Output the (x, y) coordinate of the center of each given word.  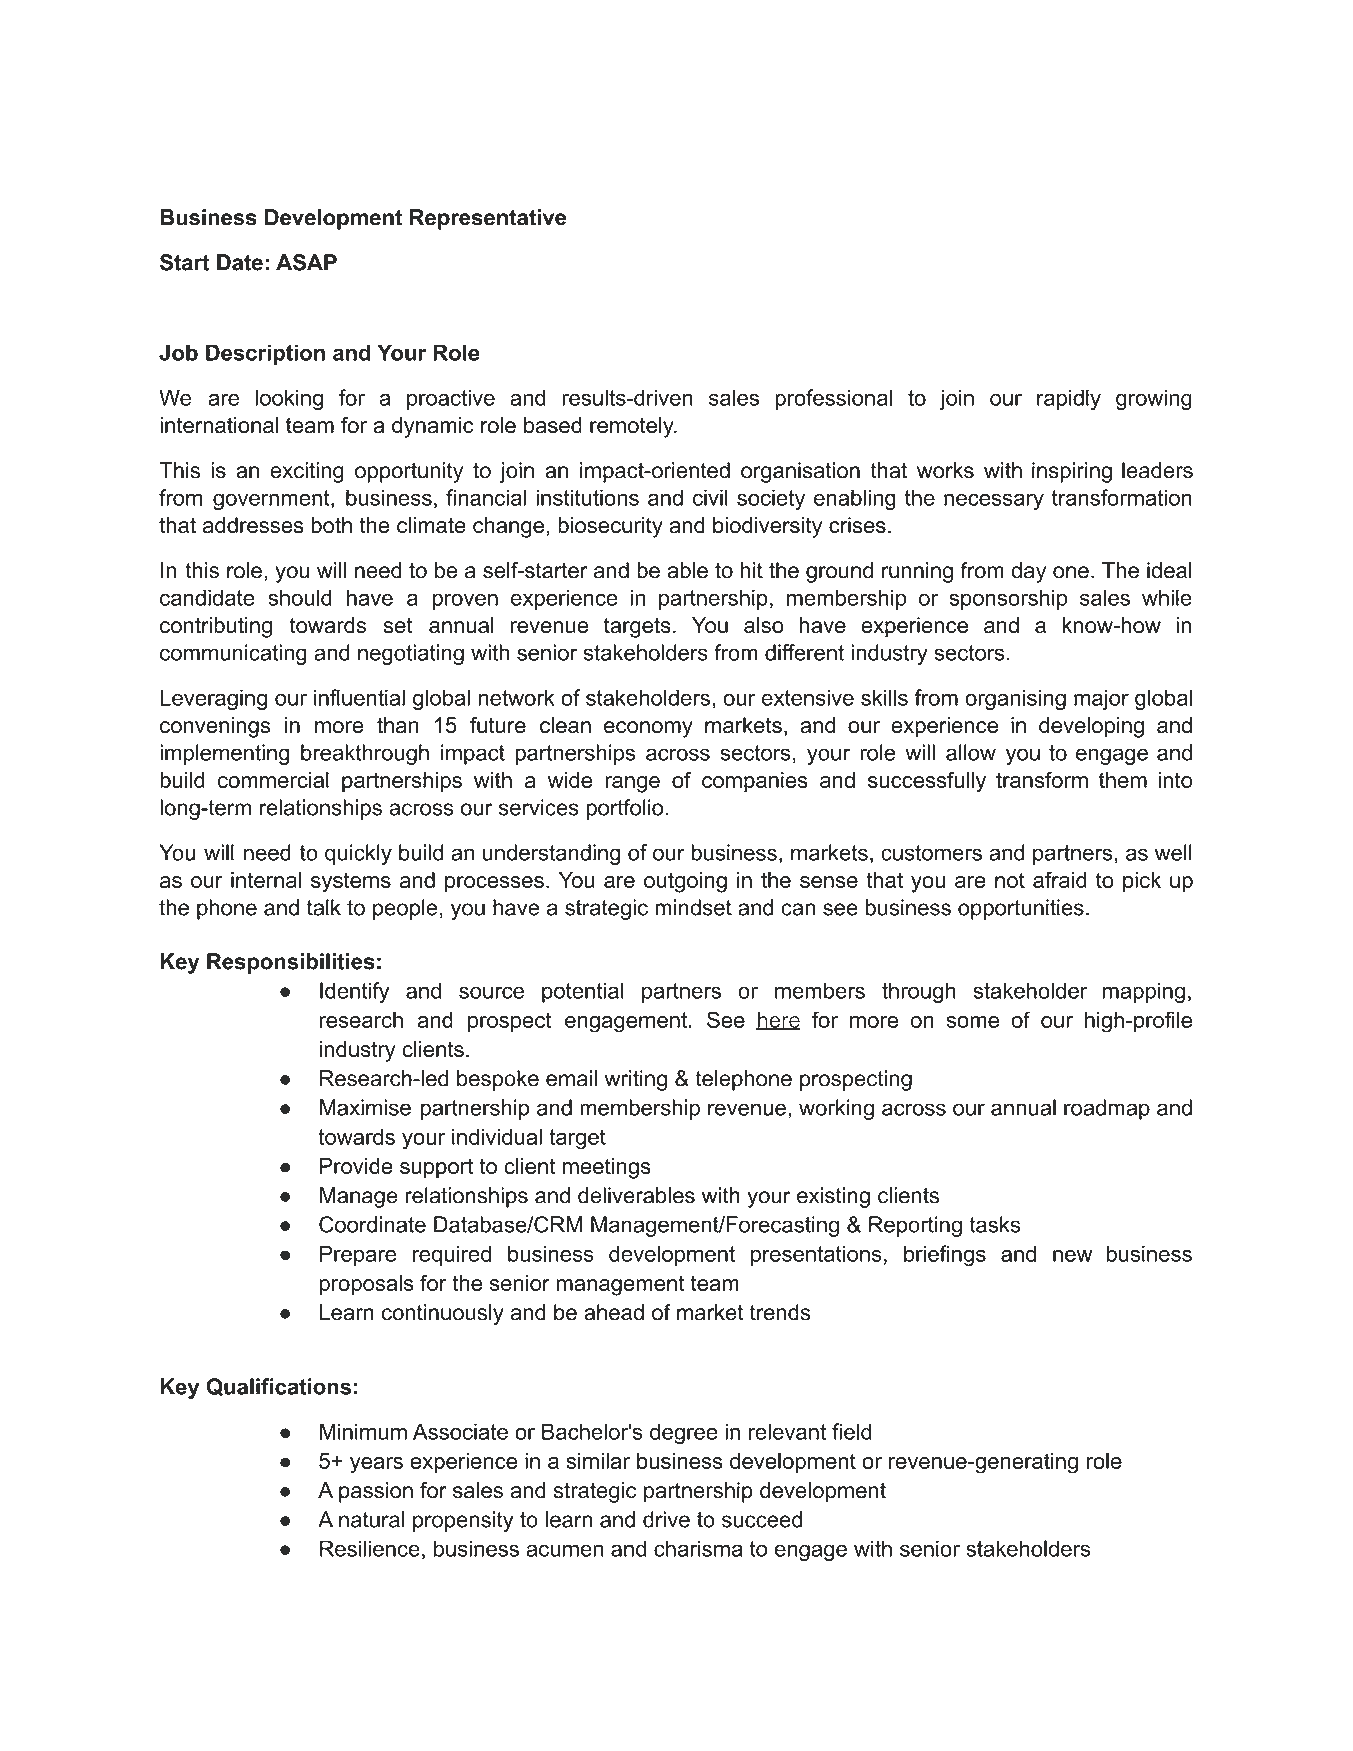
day (1028, 572)
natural (371, 1519)
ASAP (306, 262)
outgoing (685, 882)
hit (752, 570)
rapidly (1069, 399)
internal (266, 880)
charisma (698, 1548)
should (300, 597)
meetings (607, 1168)
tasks (994, 1224)
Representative (488, 219)
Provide (356, 1166)
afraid (1060, 879)
